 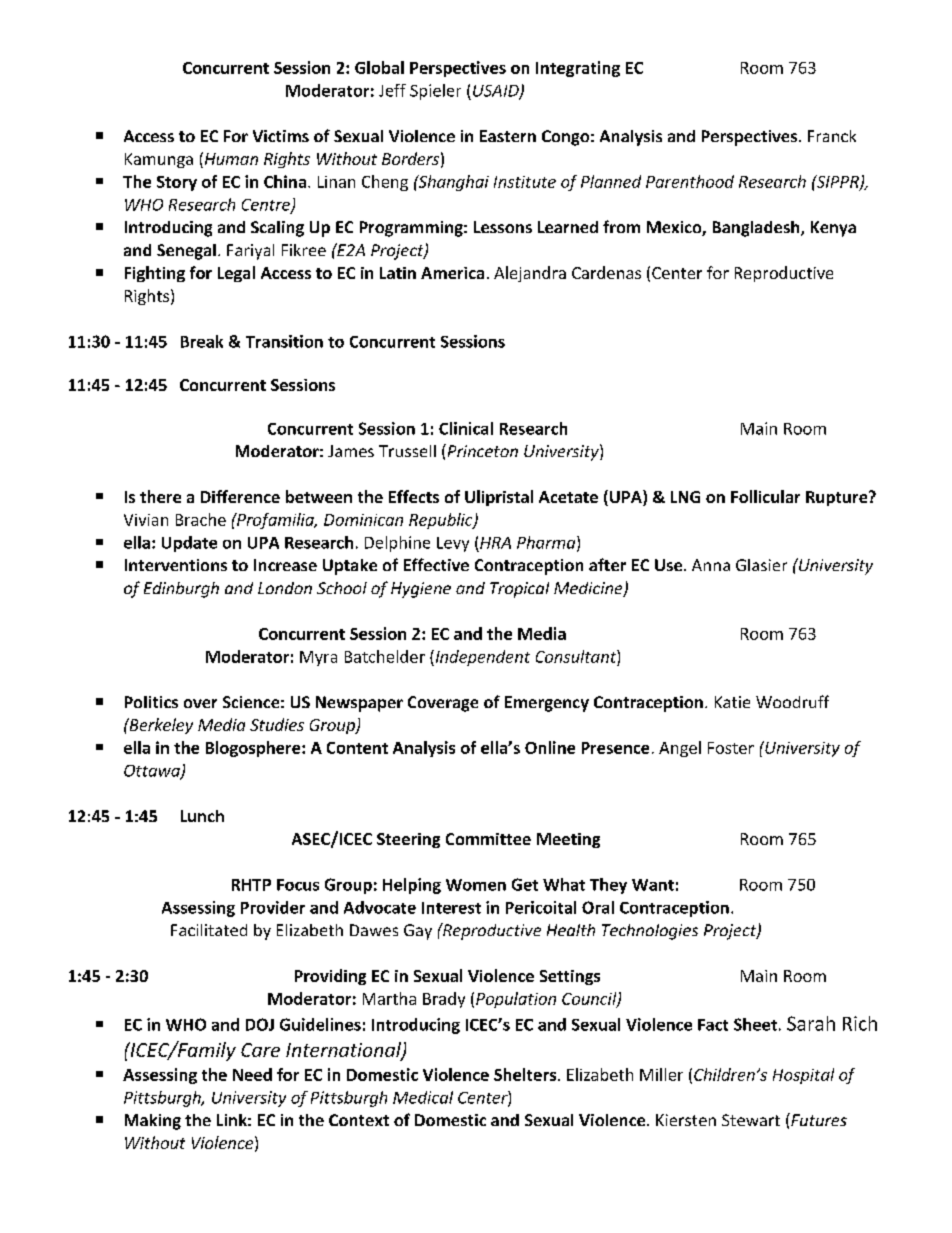 I want to click on Princeton, so click(x=481, y=450).
